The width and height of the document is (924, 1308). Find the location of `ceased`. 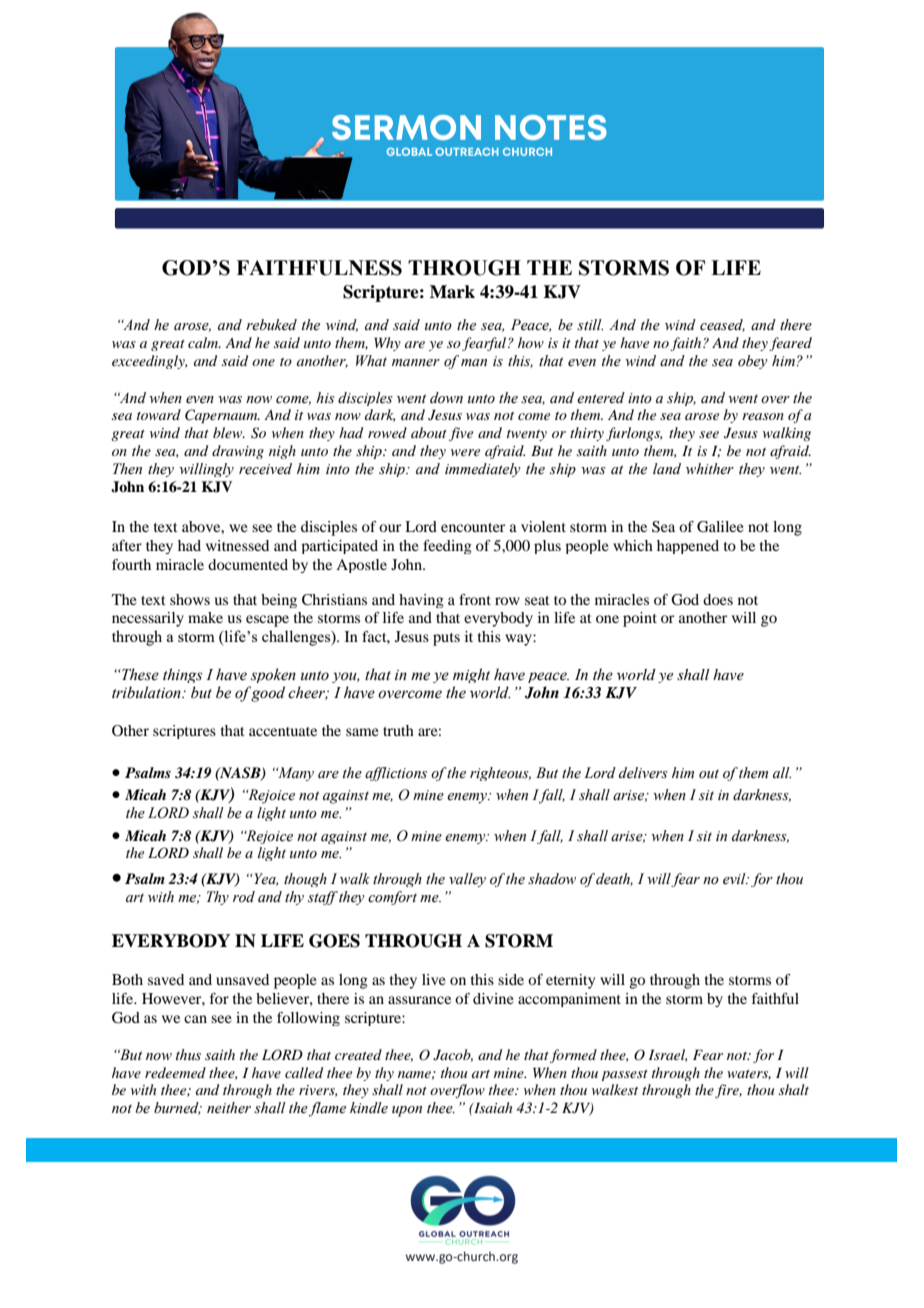

ceased is located at coordinates (722, 325).
